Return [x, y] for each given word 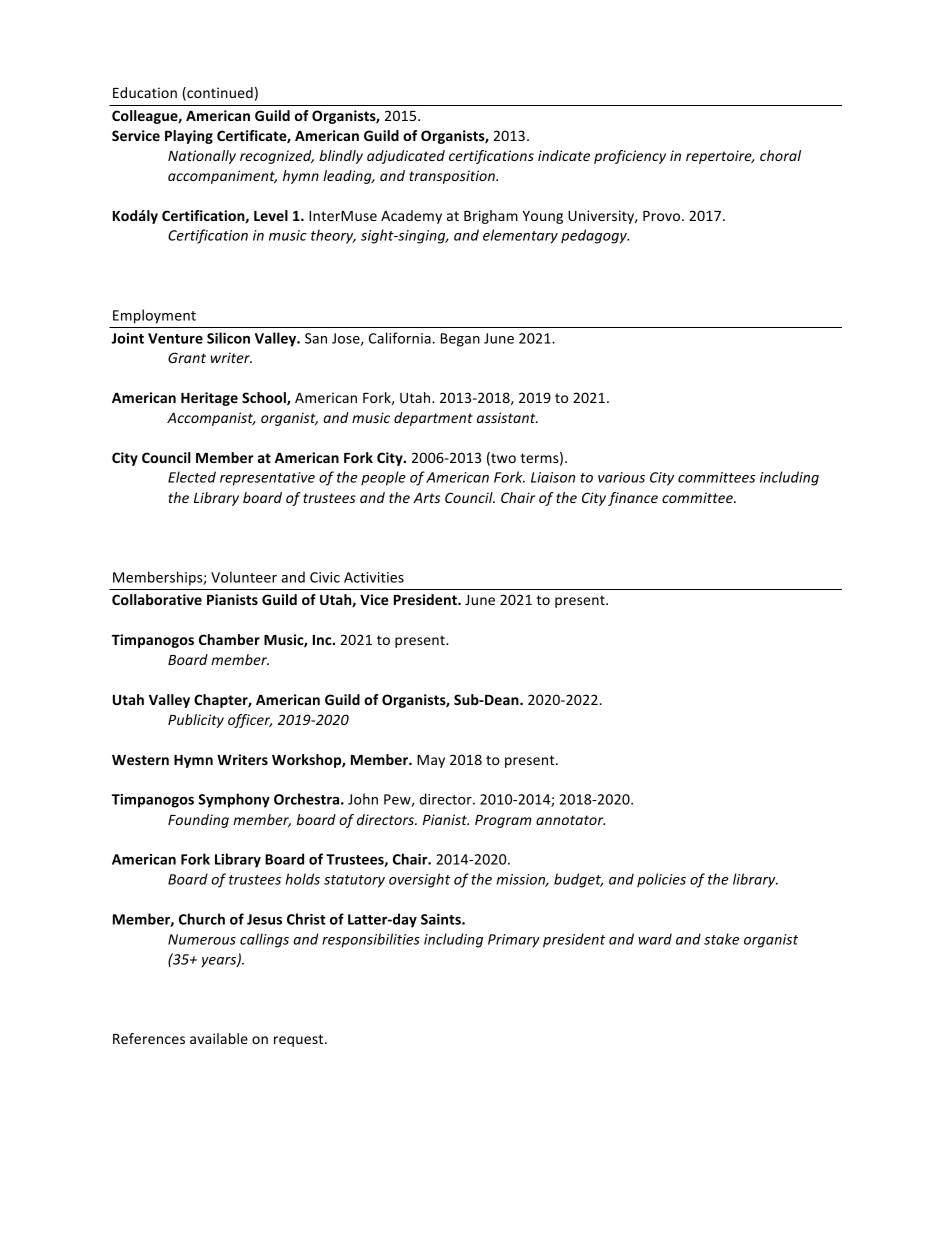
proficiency [630, 157]
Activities [374, 577]
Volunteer [244, 577]
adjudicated [406, 157]
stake [721, 939]
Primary [514, 941]
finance [633, 499]
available [219, 1038]
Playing [189, 137]
